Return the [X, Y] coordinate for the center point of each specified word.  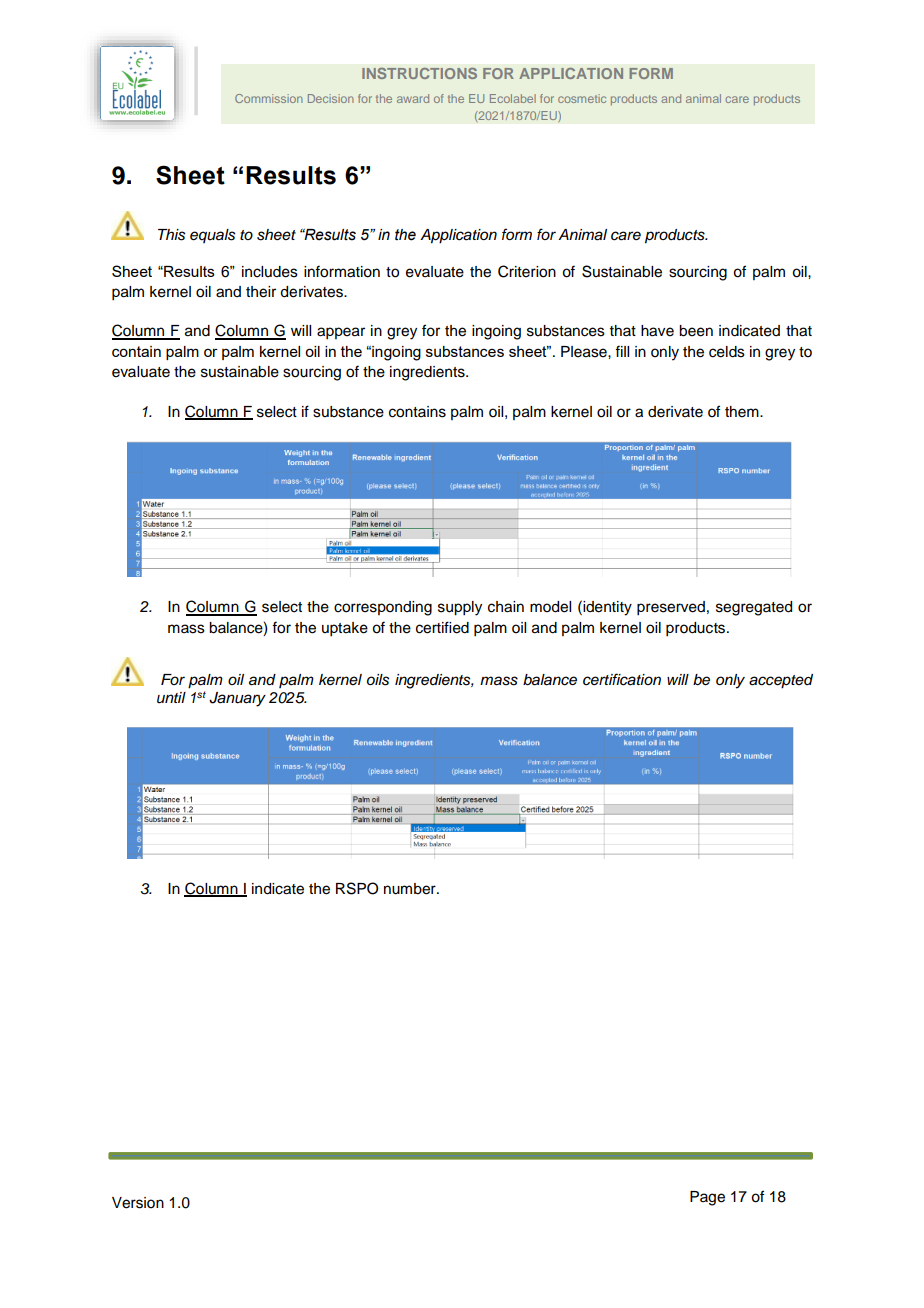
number [411, 889]
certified [442, 627]
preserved [671, 608]
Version [138, 1203]
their [261, 292]
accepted [781, 681]
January [237, 699]
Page [707, 1198]
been [696, 331]
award [413, 98]
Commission [269, 98]
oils [378, 680]
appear [341, 333]
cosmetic [582, 98]
